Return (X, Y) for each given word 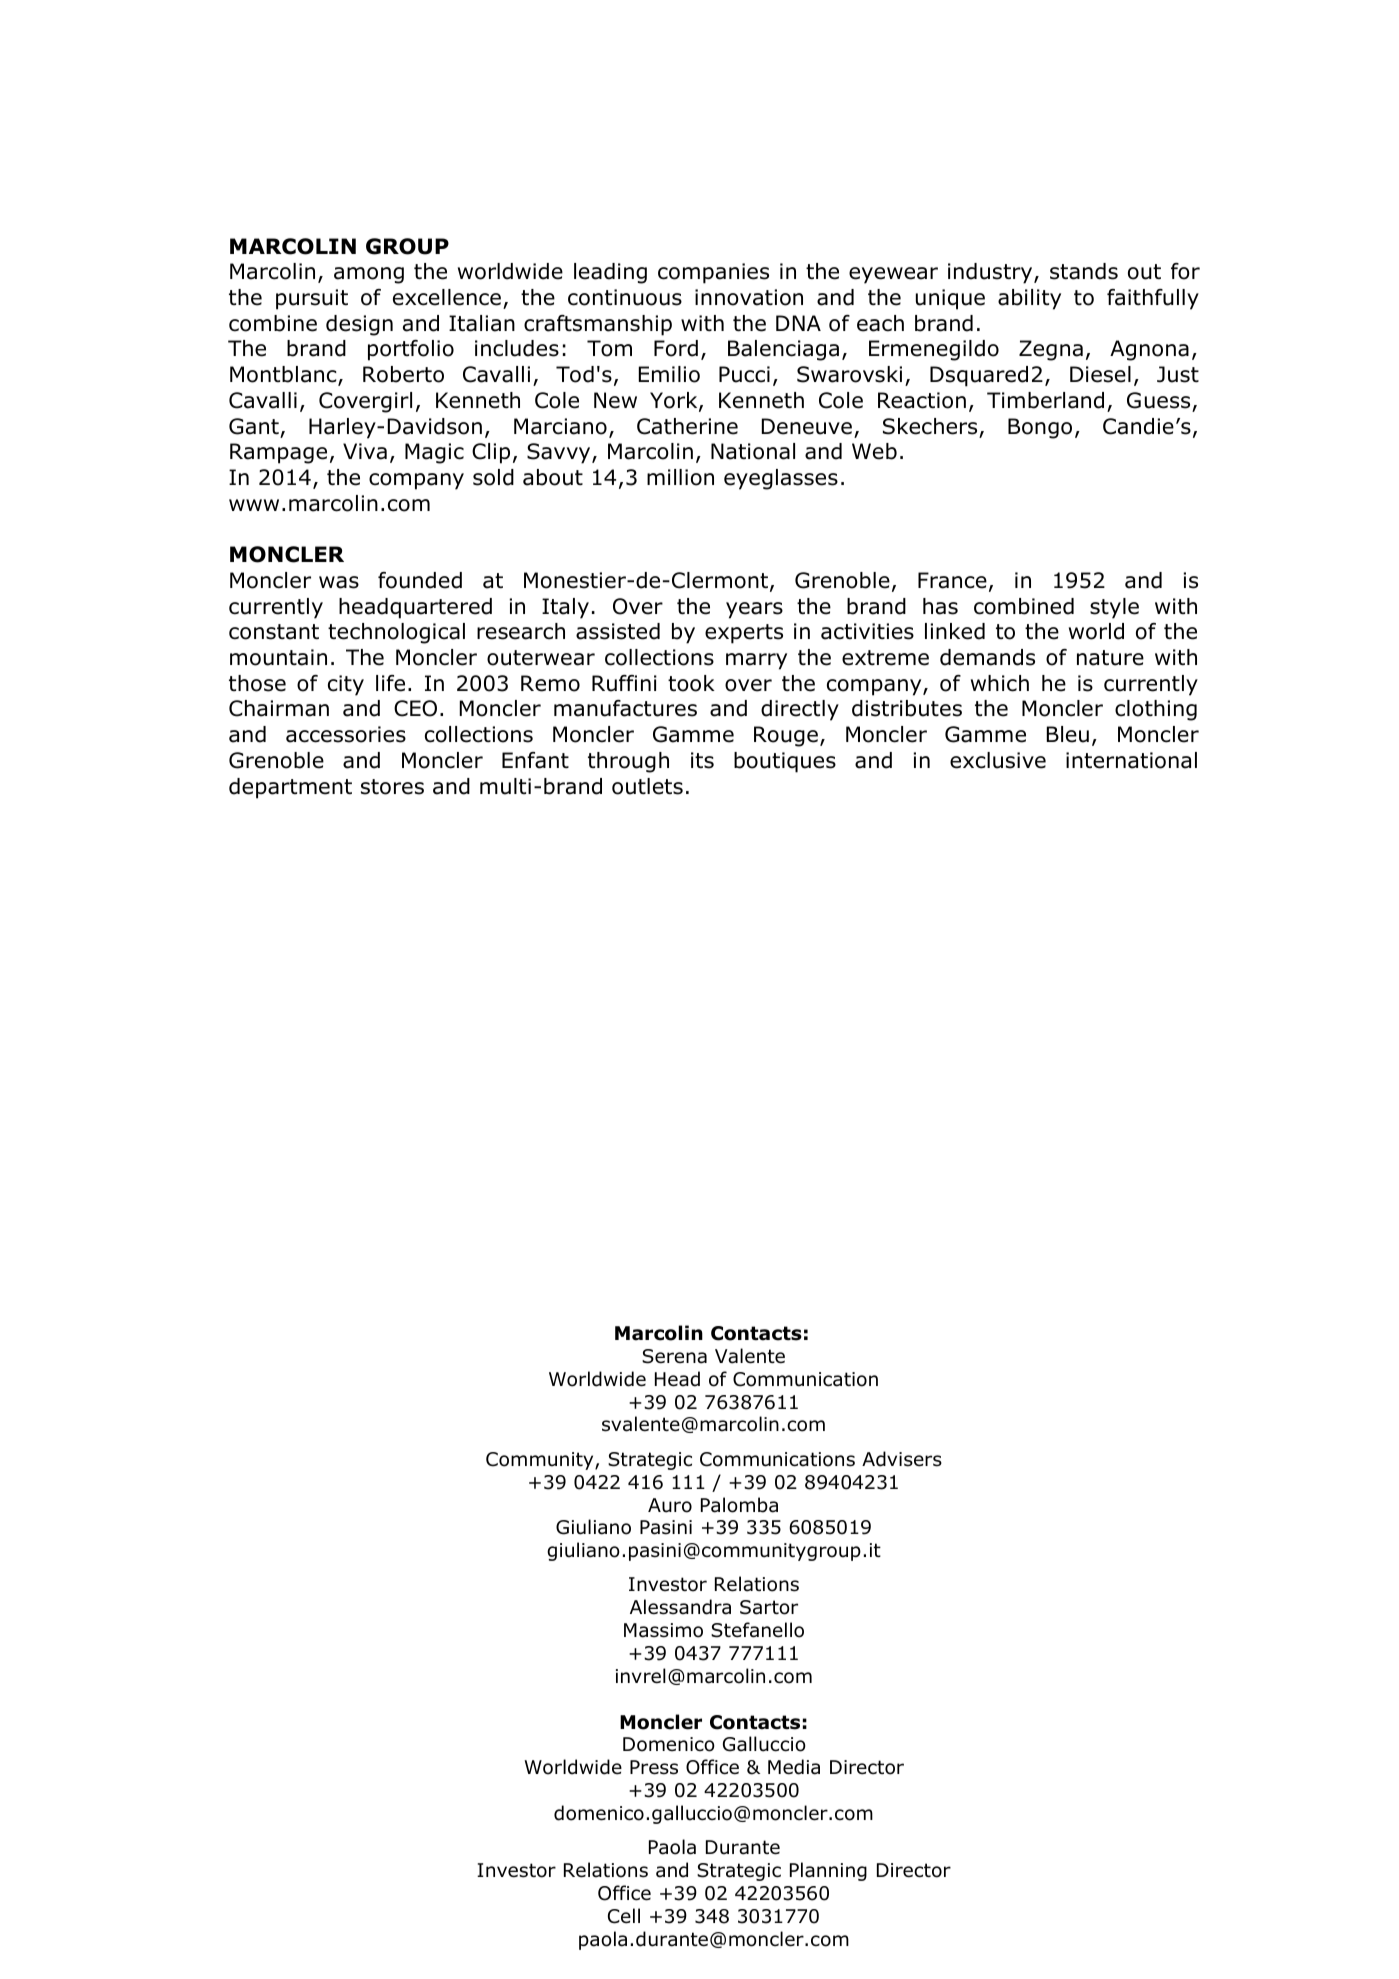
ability (1029, 299)
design (359, 325)
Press (654, 1767)
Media (794, 1767)
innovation (749, 297)
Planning (828, 1871)
